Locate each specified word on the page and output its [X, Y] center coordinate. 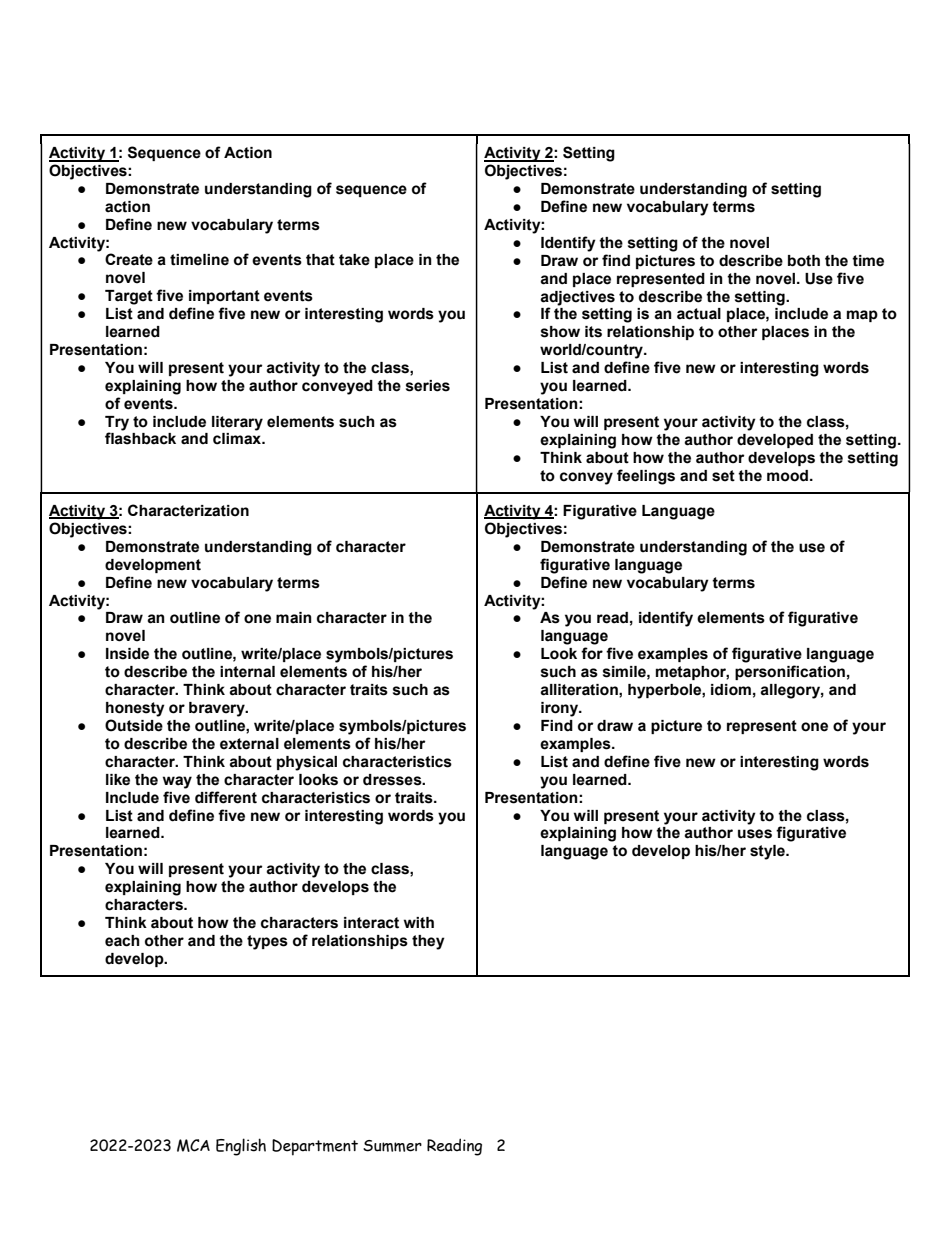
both [804, 261]
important [224, 297]
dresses [393, 780]
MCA [193, 1145]
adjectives [577, 298]
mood [789, 476]
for [592, 653]
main [294, 618]
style [768, 852]
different [226, 797]
